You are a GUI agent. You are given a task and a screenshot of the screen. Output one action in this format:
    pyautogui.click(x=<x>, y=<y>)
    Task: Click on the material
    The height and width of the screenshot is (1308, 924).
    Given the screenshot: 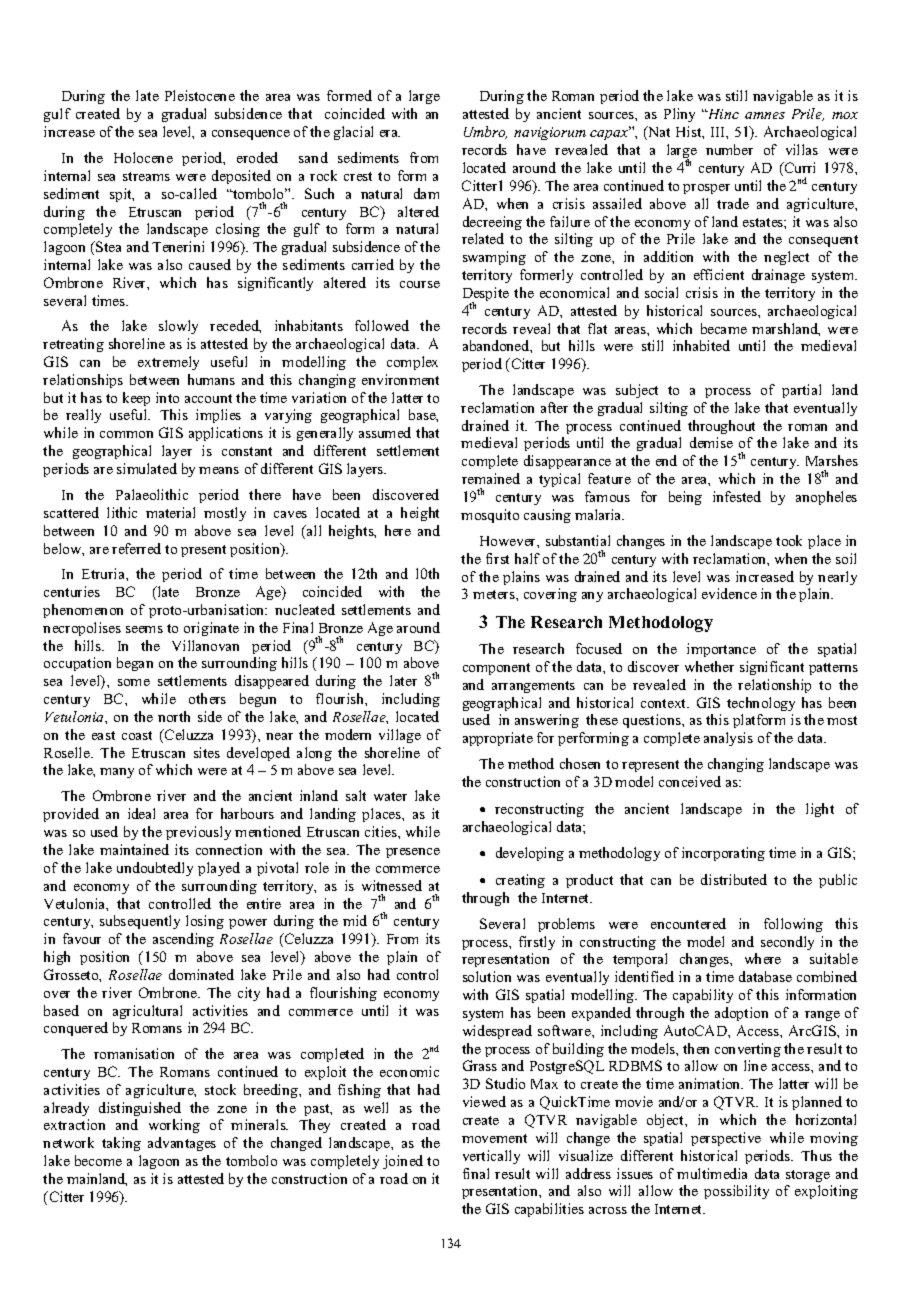 What is the action you would take?
    pyautogui.click(x=170, y=512)
